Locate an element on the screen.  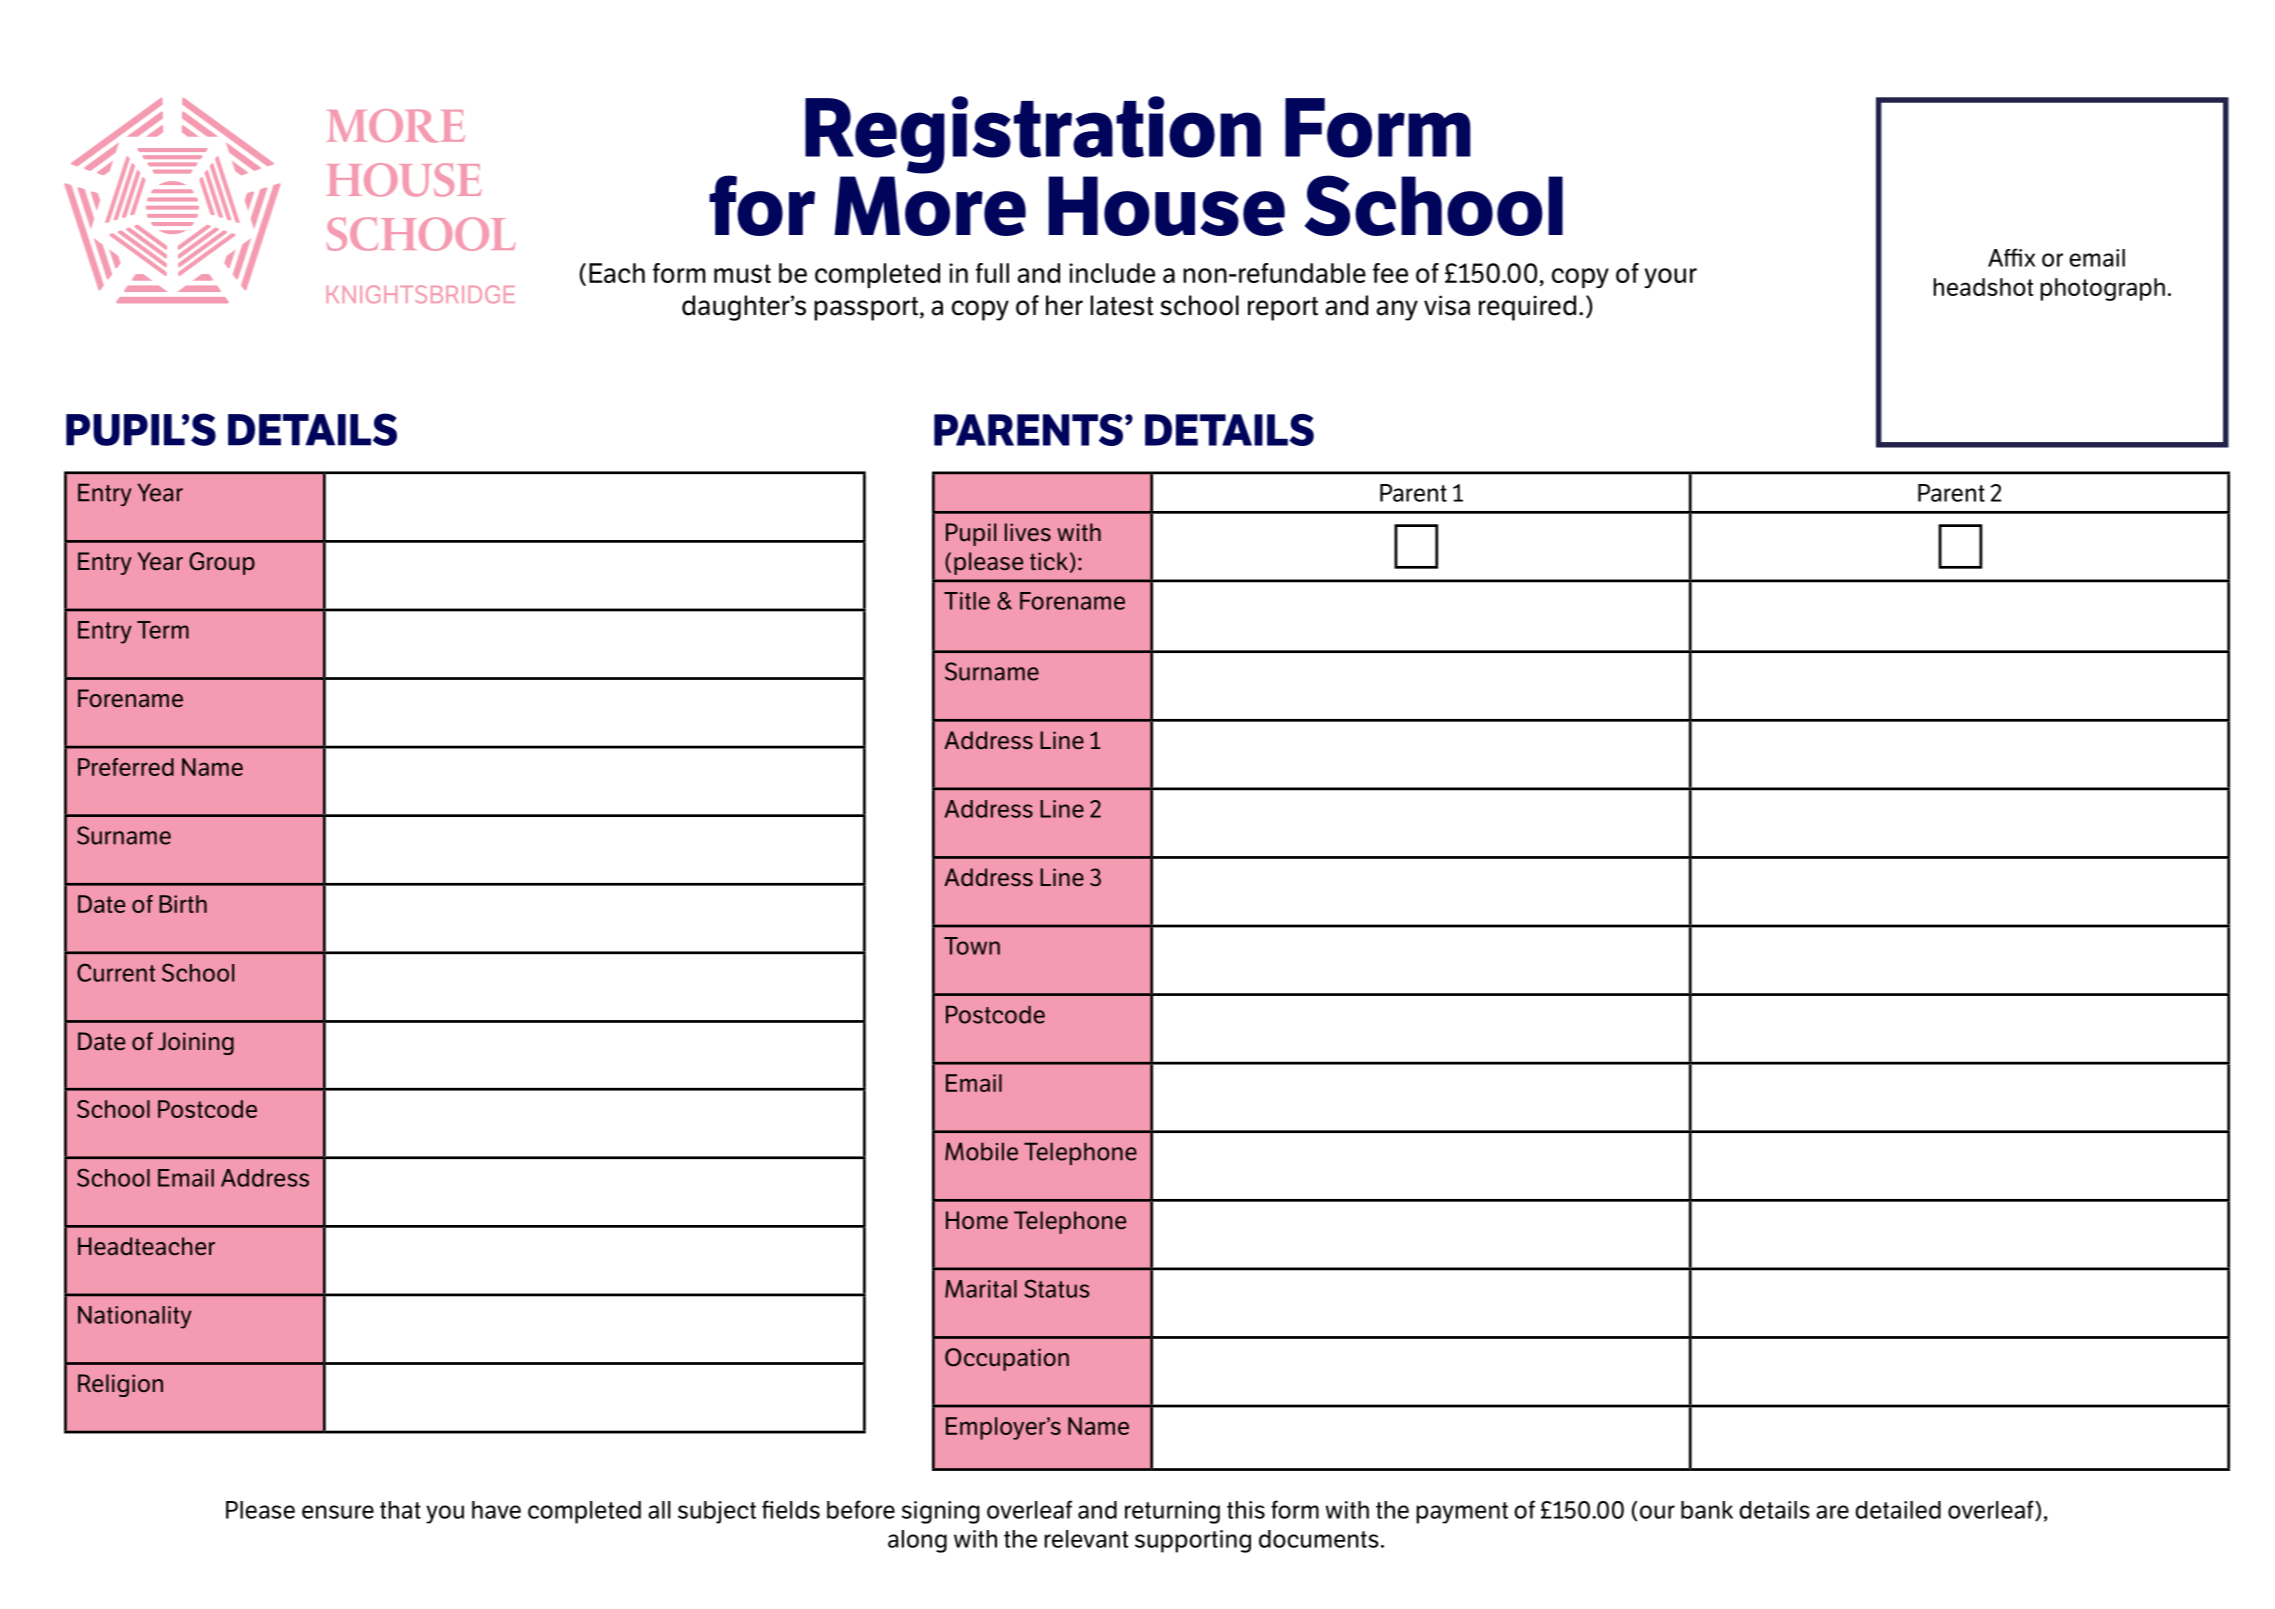
Town is located at coordinates (972, 946).
